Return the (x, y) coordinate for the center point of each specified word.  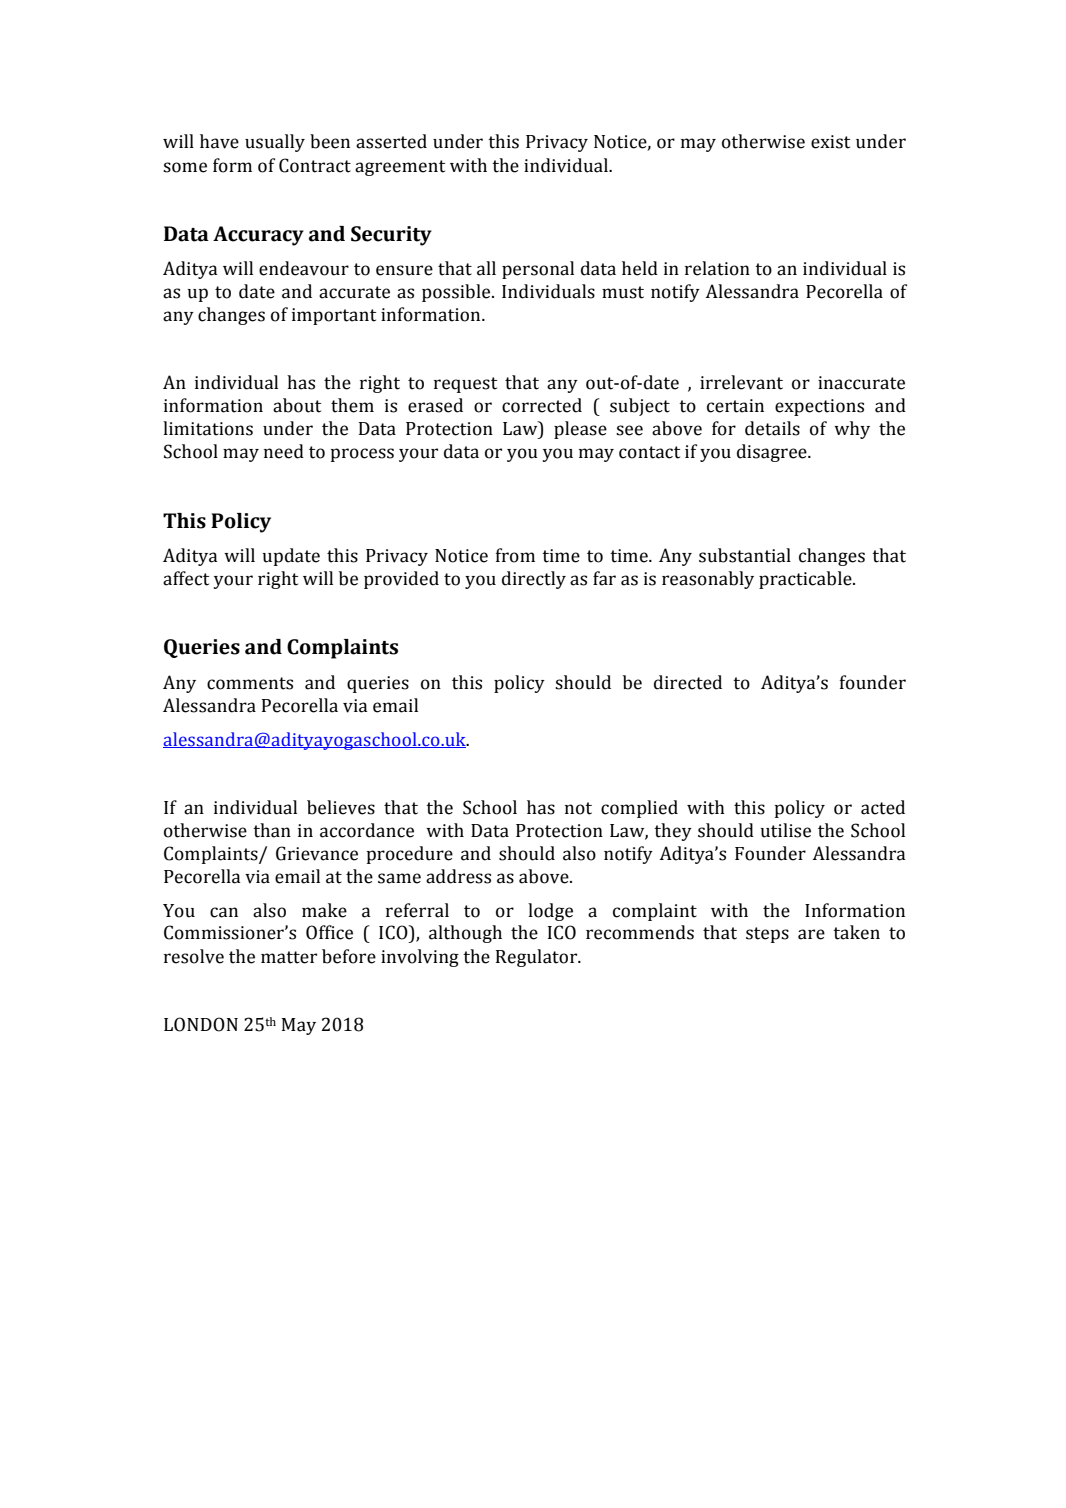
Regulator (538, 958)
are (811, 934)
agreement (400, 168)
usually (275, 143)
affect (186, 578)
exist (830, 142)
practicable (806, 580)
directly (534, 580)
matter (289, 957)
